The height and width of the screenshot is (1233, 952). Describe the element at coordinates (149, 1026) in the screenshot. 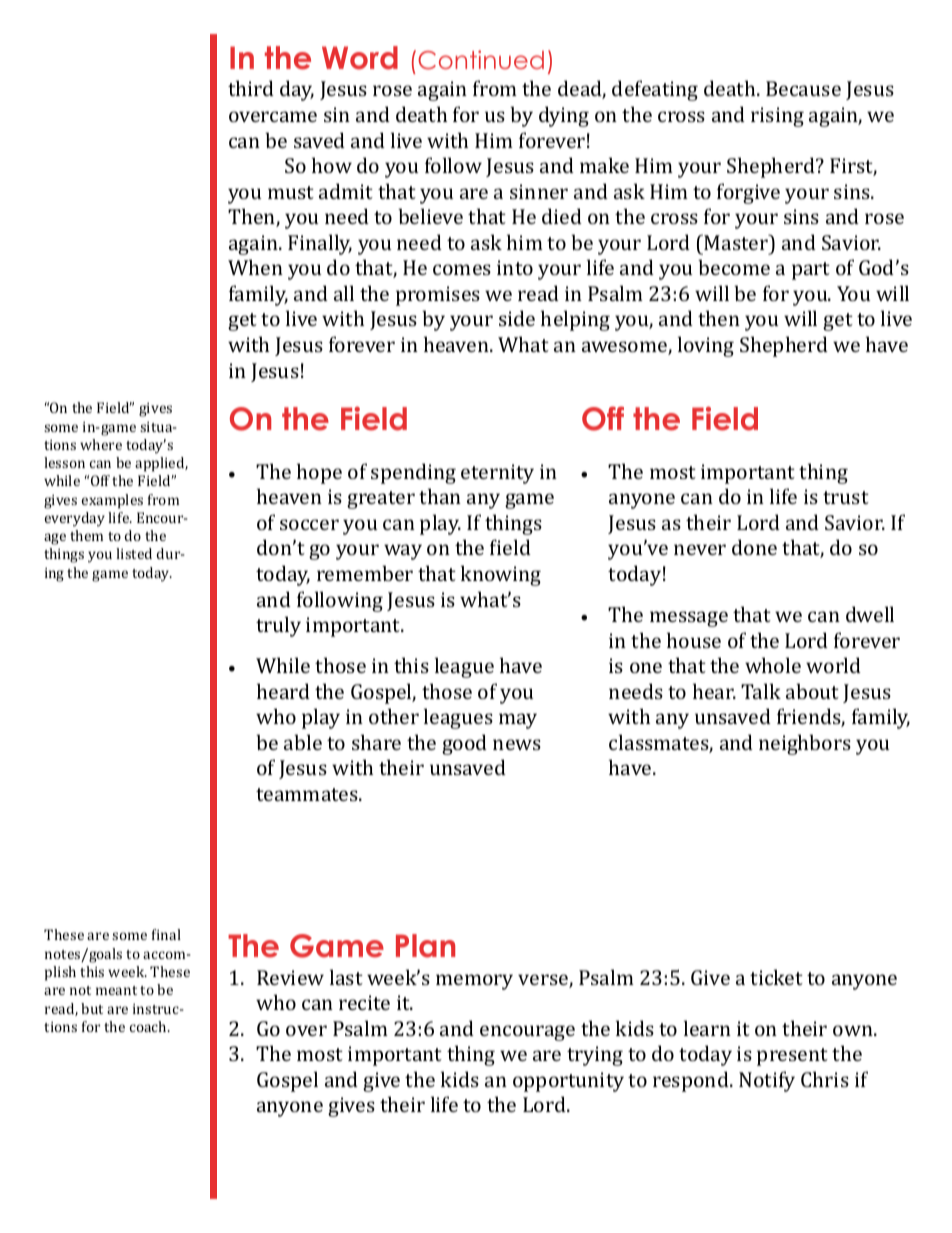

I see `coach` at that location.
